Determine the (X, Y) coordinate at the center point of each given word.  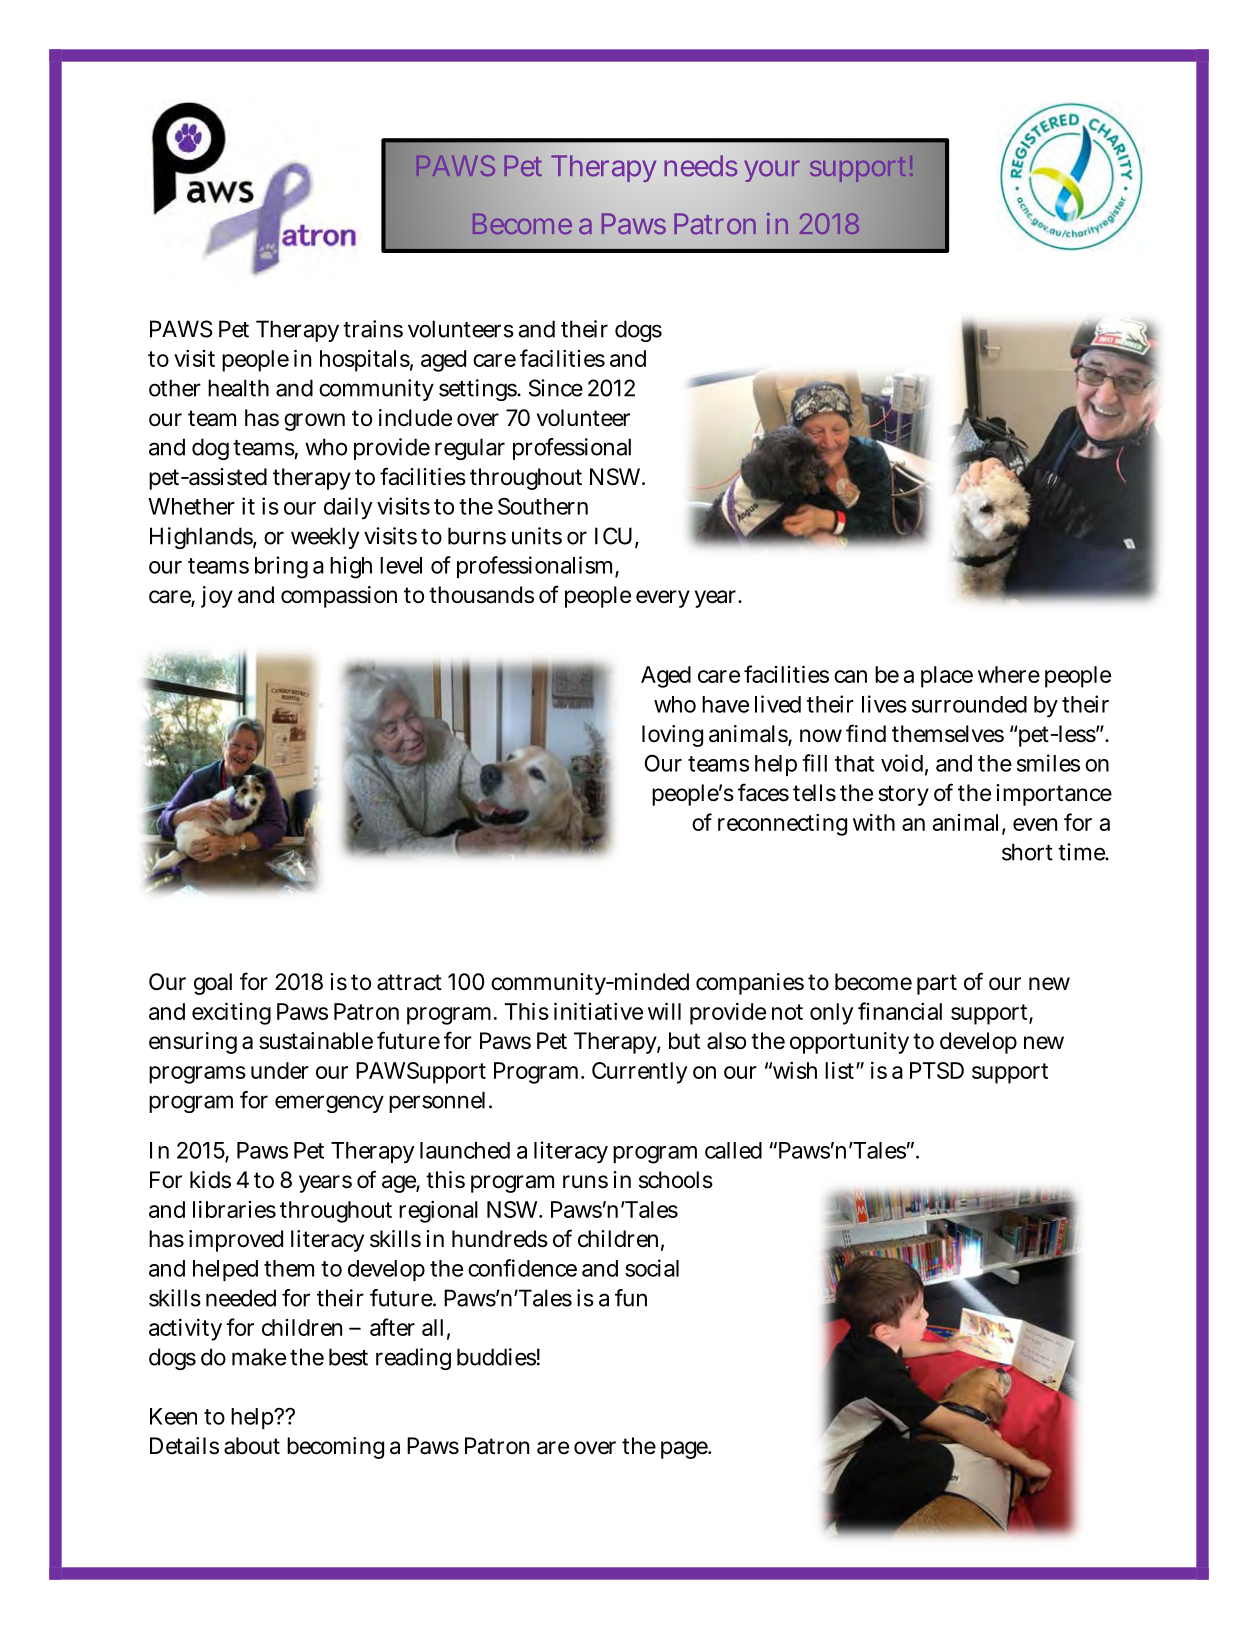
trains (373, 329)
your (772, 171)
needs (701, 166)
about (252, 1446)
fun (631, 1298)
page (685, 1450)
